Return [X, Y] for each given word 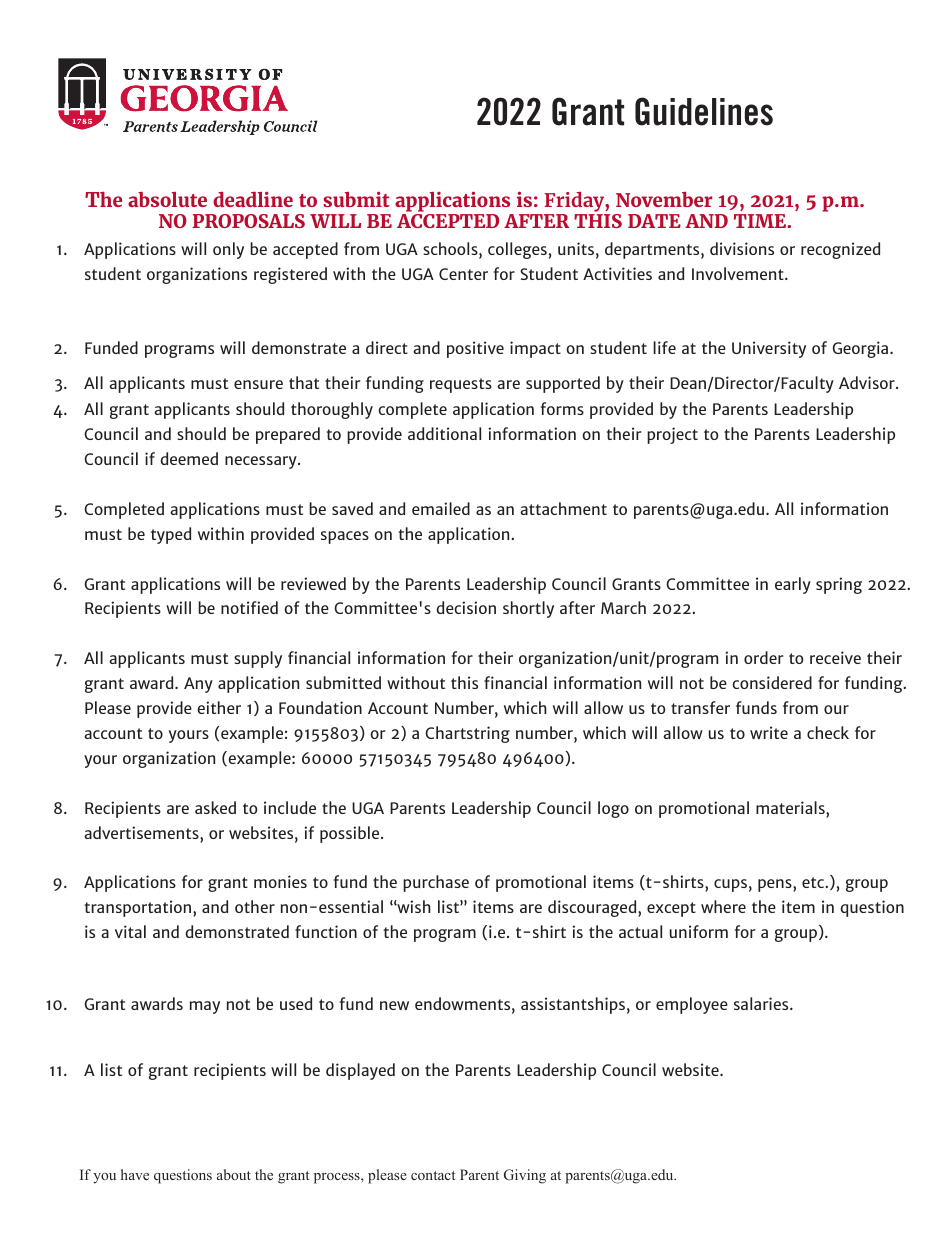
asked [215, 807]
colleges [517, 250]
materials [791, 807]
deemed [189, 458]
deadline [253, 199]
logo [613, 809]
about [234, 1174]
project [672, 435]
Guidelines [704, 111]
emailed [441, 508]
